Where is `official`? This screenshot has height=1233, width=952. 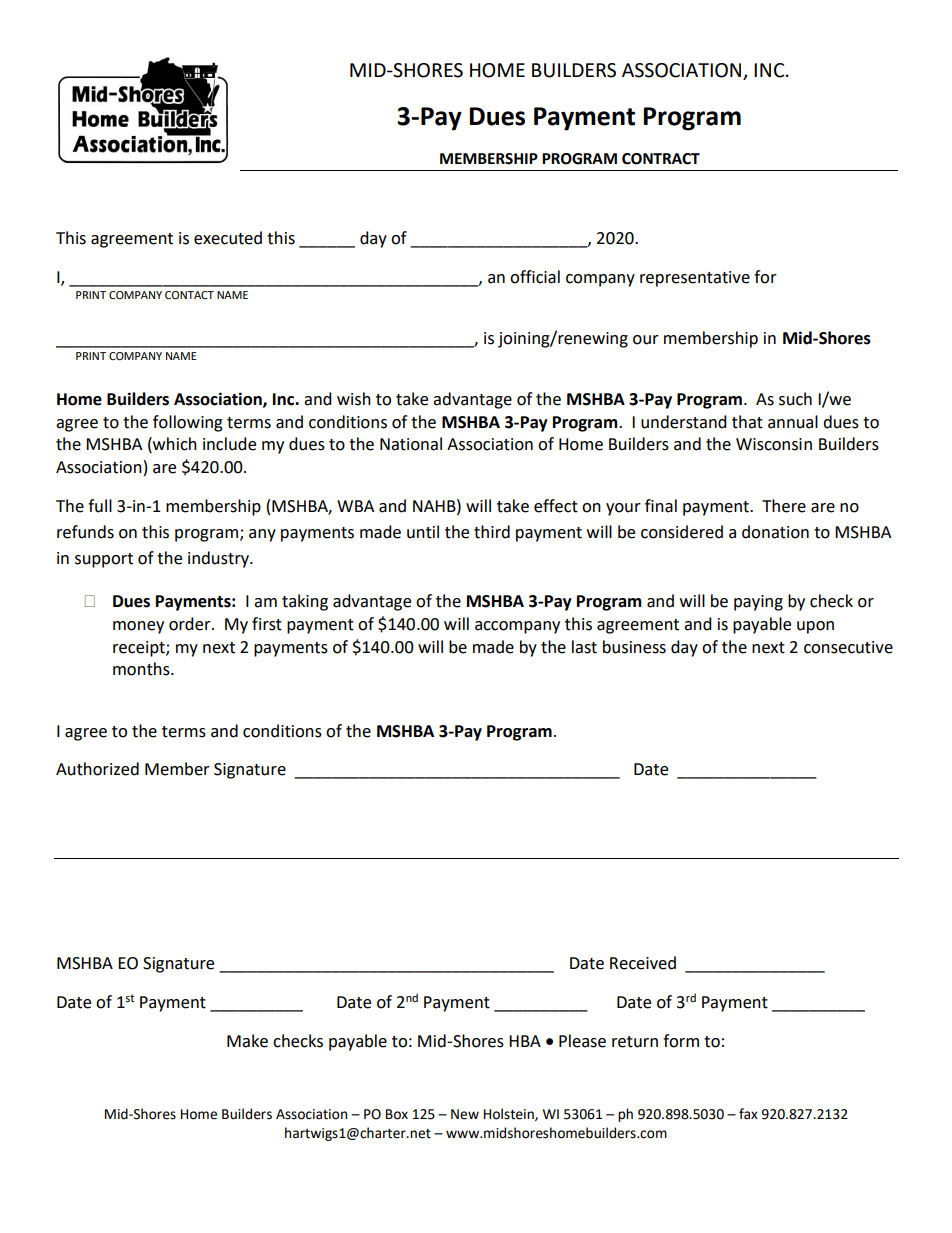
official is located at coordinates (535, 277).
